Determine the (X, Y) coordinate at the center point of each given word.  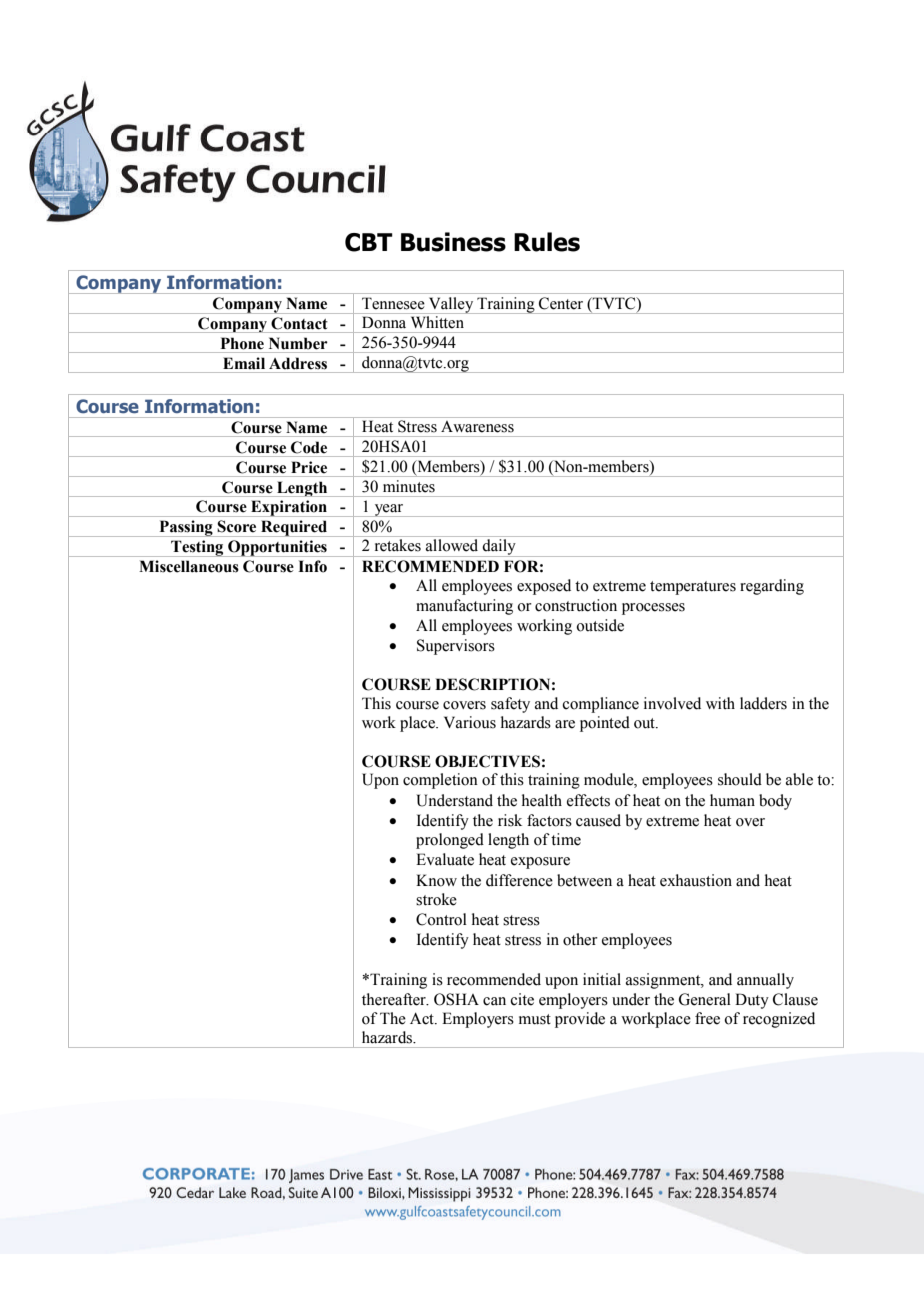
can (494, 1001)
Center (561, 303)
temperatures (693, 588)
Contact (299, 323)
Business (453, 242)
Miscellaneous (189, 566)
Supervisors (456, 647)
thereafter (395, 999)
